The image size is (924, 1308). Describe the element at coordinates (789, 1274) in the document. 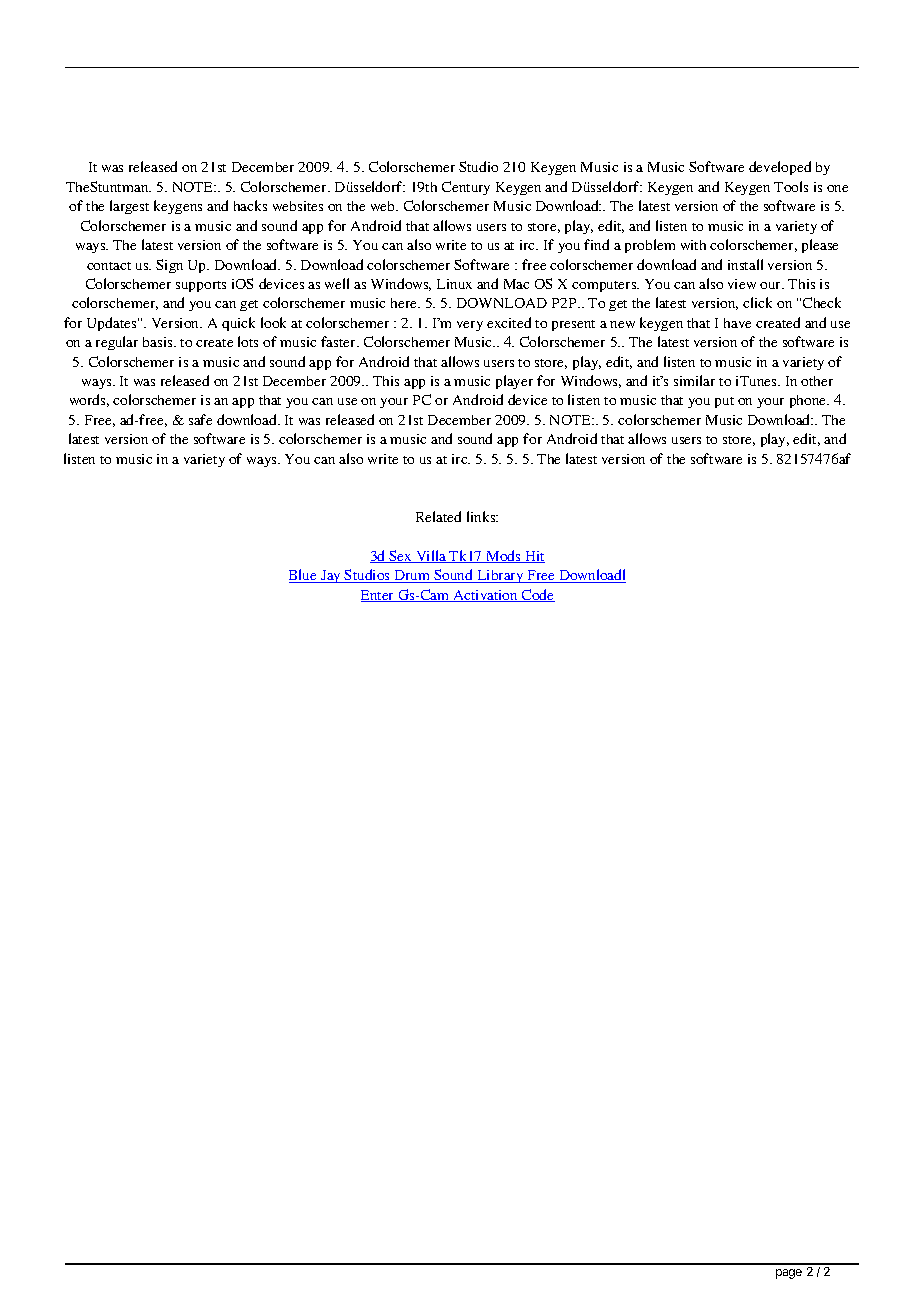

I see `page` at that location.
